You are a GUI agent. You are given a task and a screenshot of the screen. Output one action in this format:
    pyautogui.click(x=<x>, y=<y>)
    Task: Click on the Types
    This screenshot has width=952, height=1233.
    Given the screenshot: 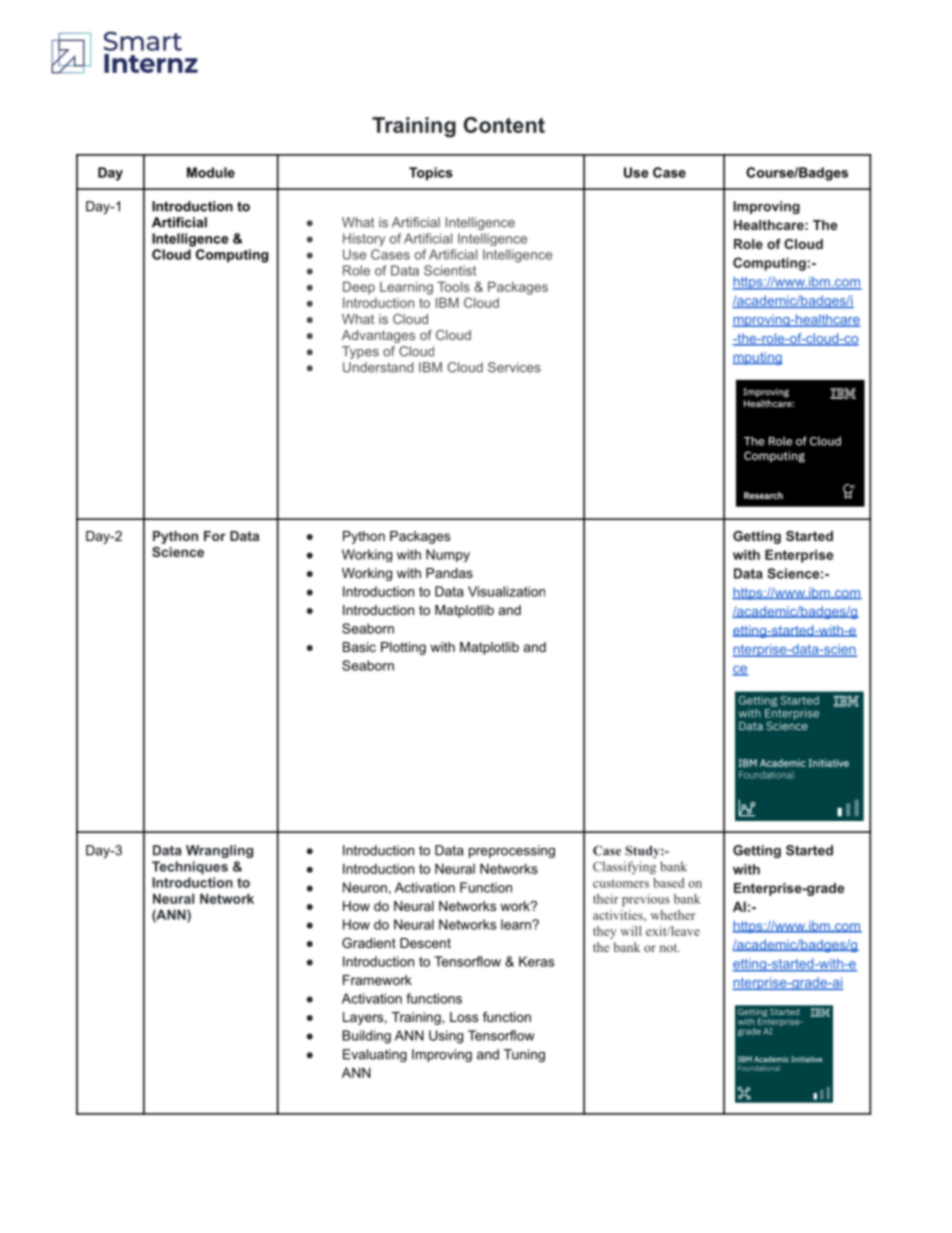 What is the action you would take?
    pyautogui.click(x=360, y=352)
